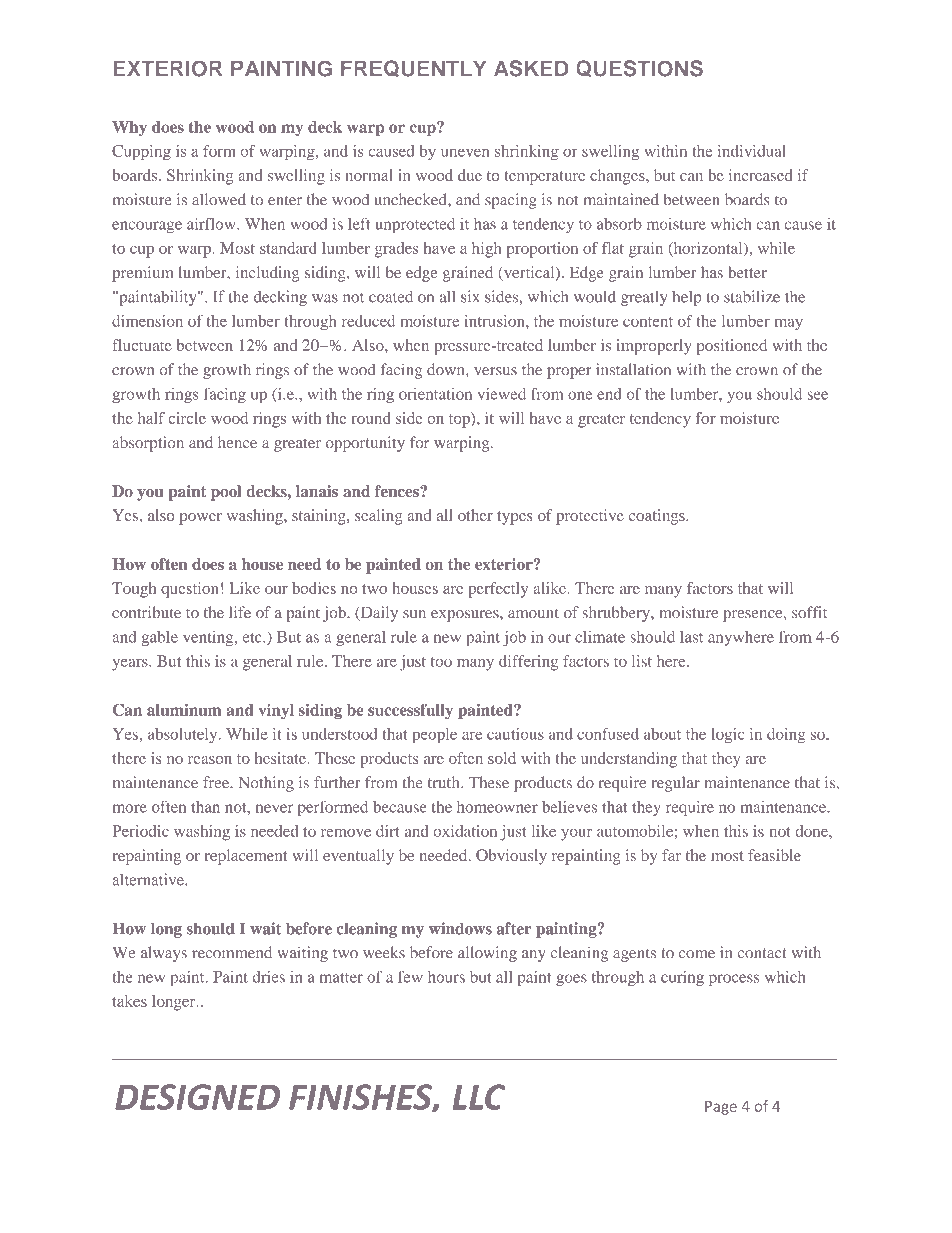  I want to click on hours, so click(446, 977).
